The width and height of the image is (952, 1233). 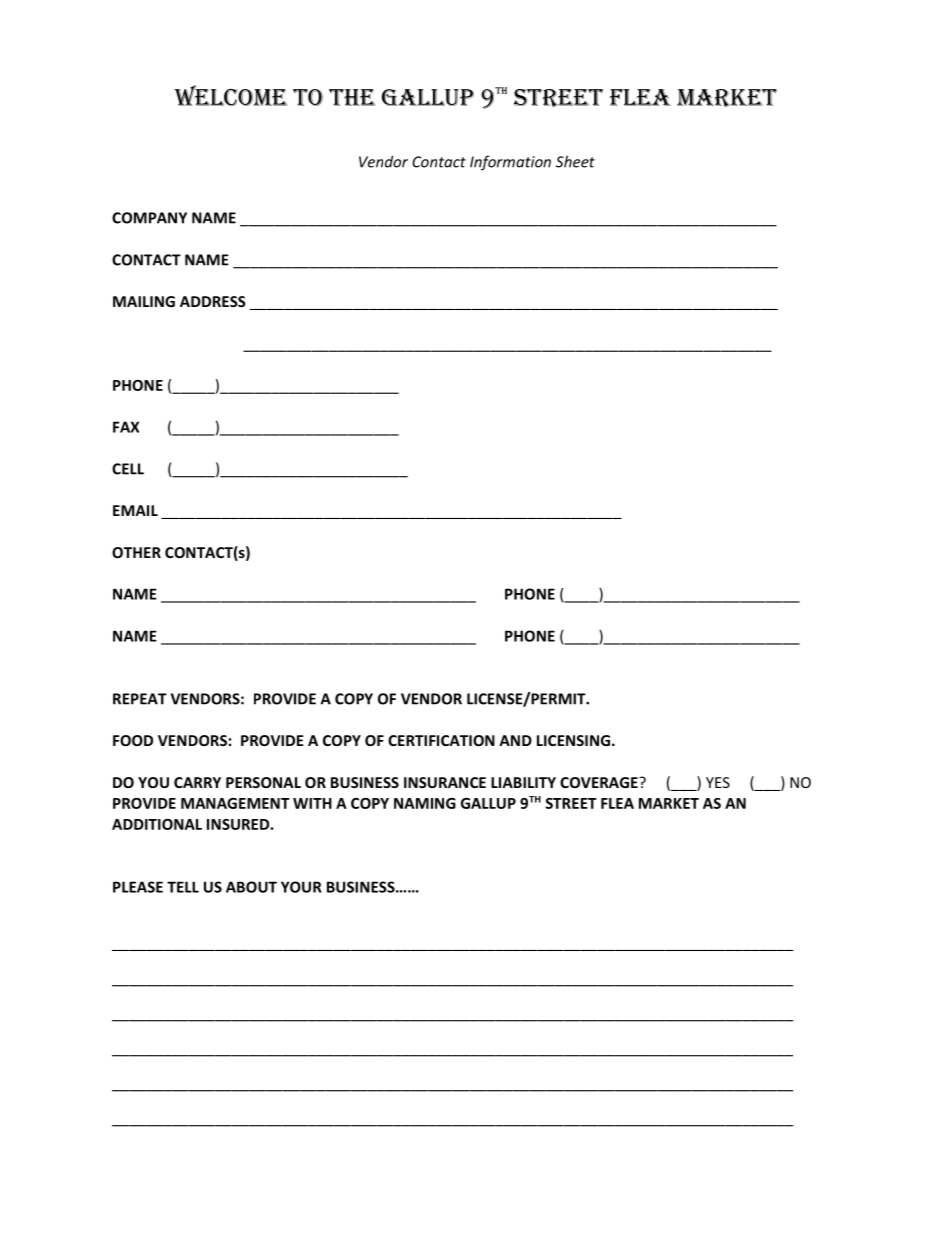 I want to click on COVERAGE, so click(x=600, y=782).
